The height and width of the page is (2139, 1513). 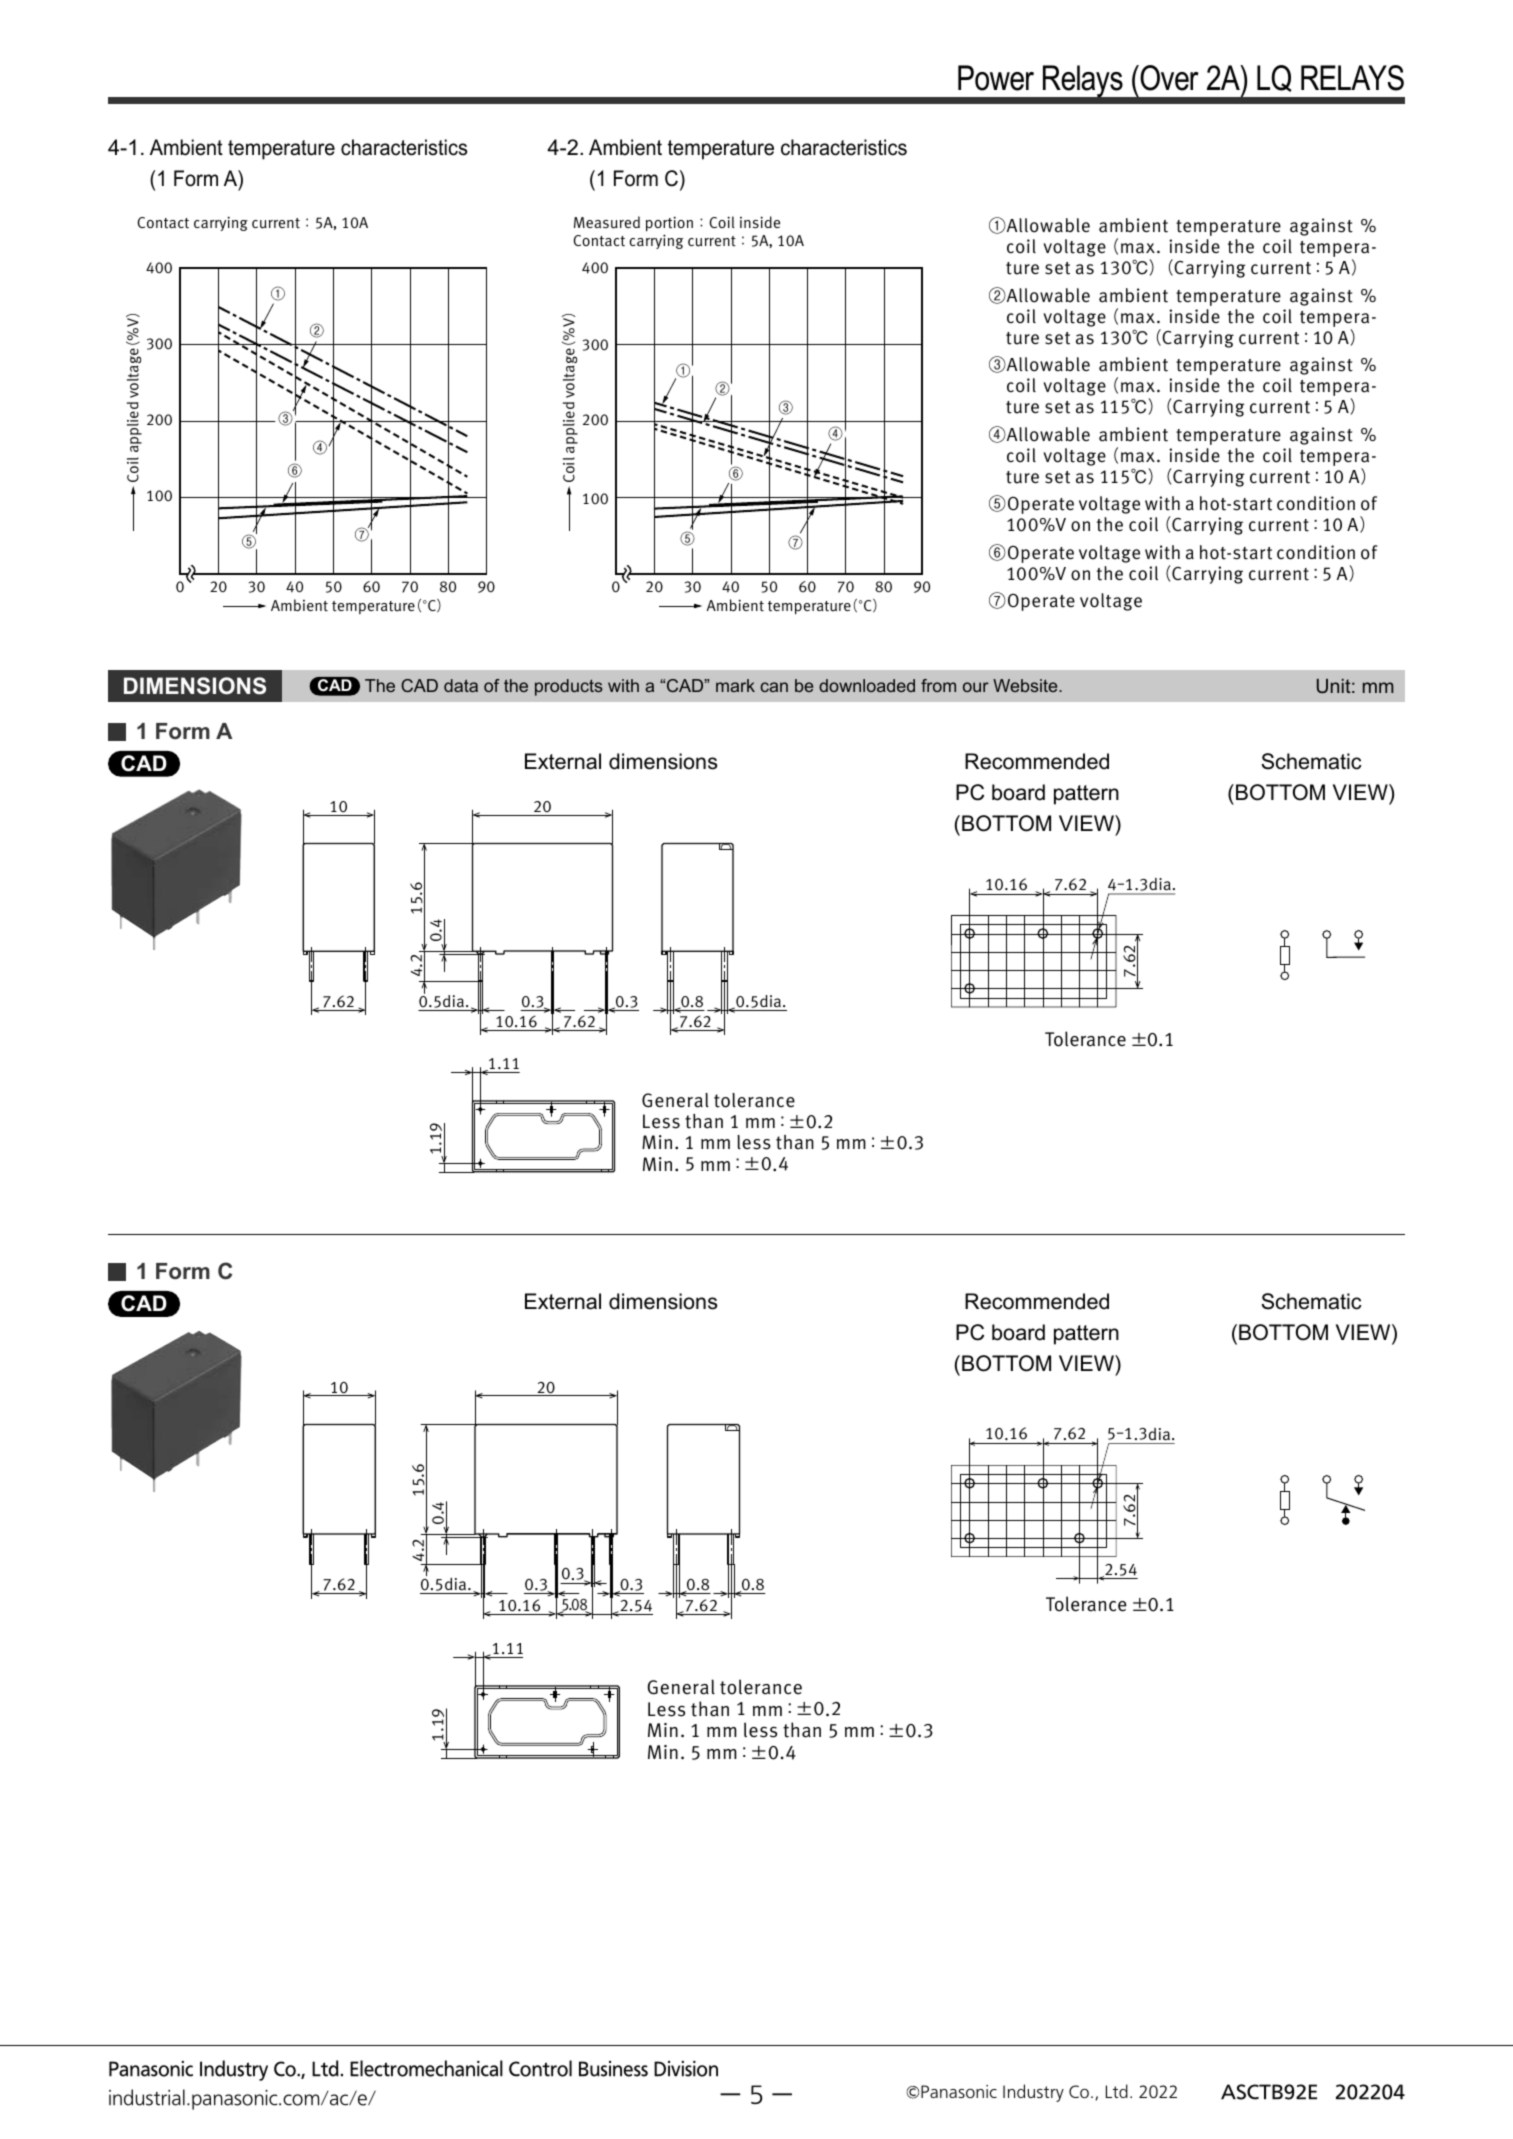 What do you see at coordinates (540, 2068) in the page?
I see `Control` at bounding box center [540, 2068].
